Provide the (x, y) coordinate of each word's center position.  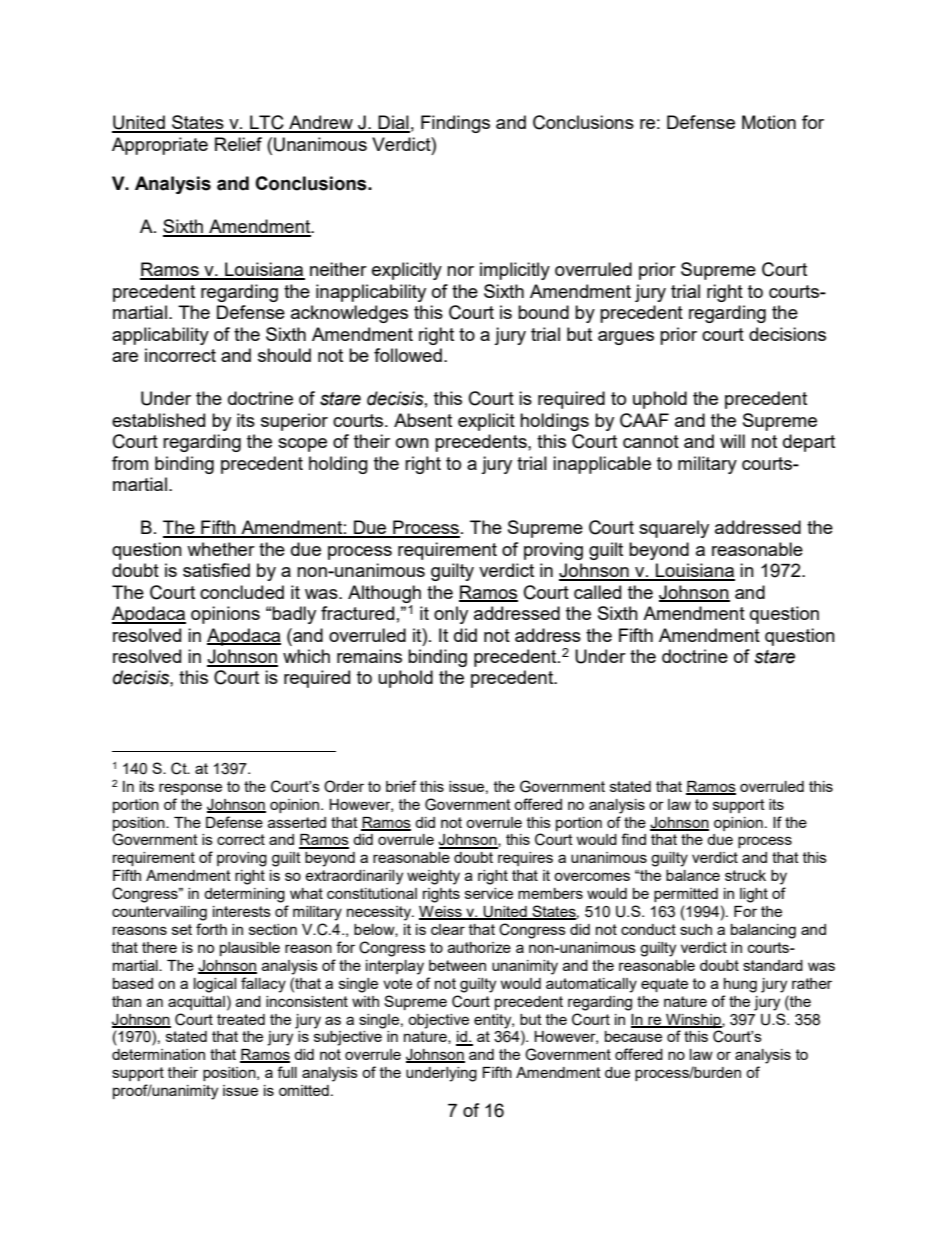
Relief (238, 144)
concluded (242, 592)
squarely (674, 529)
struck (745, 875)
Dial (393, 123)
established (158, 420)
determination (158, 1054)
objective (438, 1021)
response (190, 789)
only (451, 615)
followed (408, 355)
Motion (769, 122)
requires (525, 859)
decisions (787, 334)
